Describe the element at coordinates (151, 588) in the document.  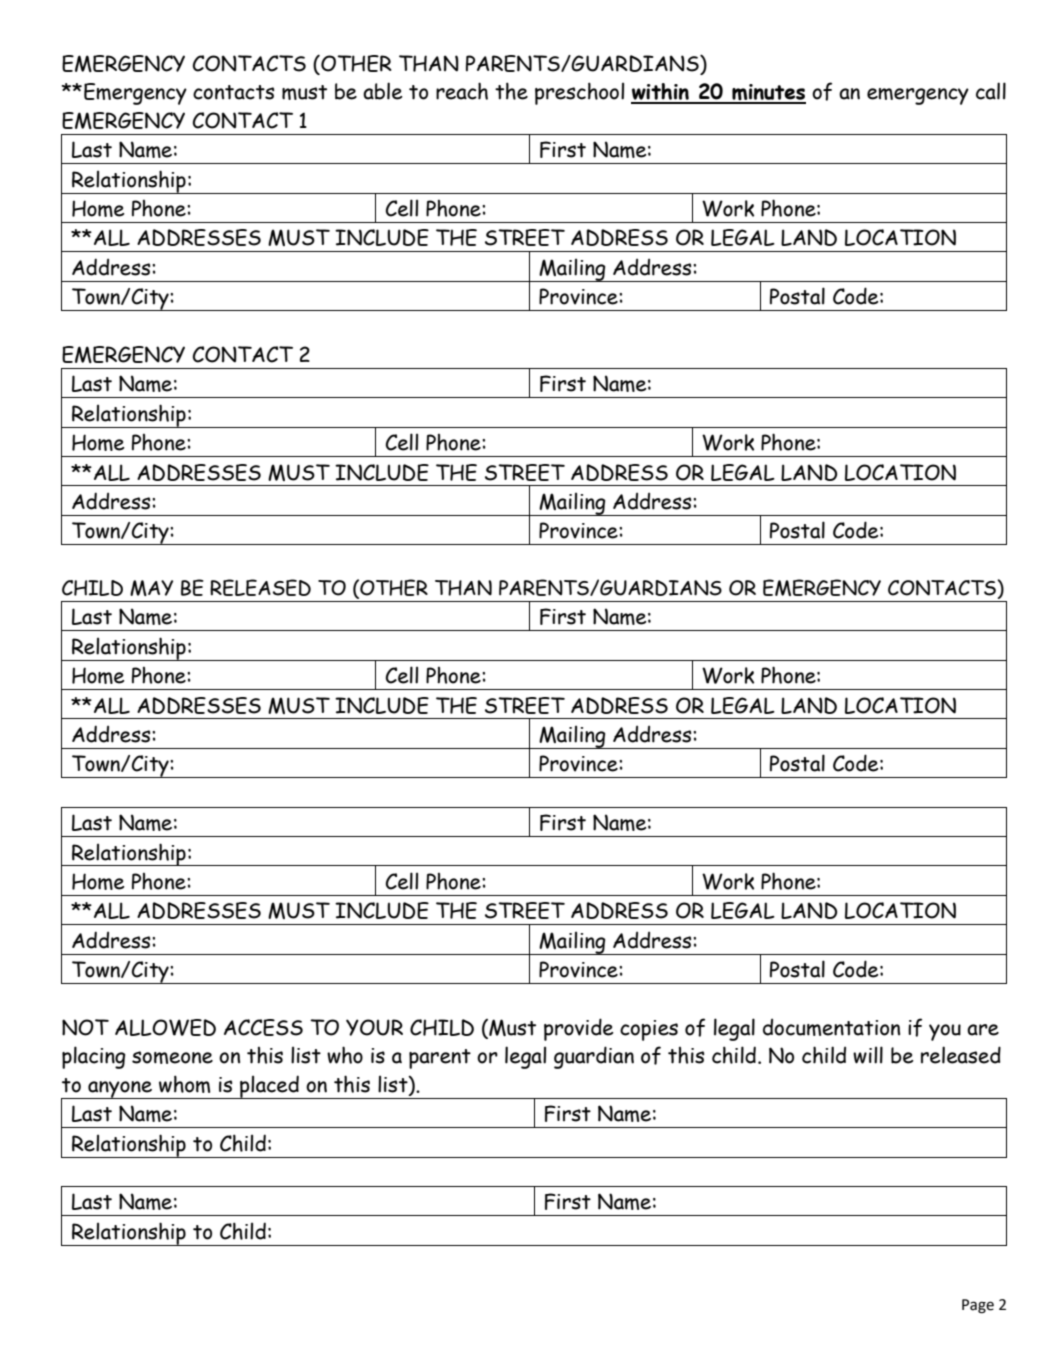
I see `MAY` at that location.
